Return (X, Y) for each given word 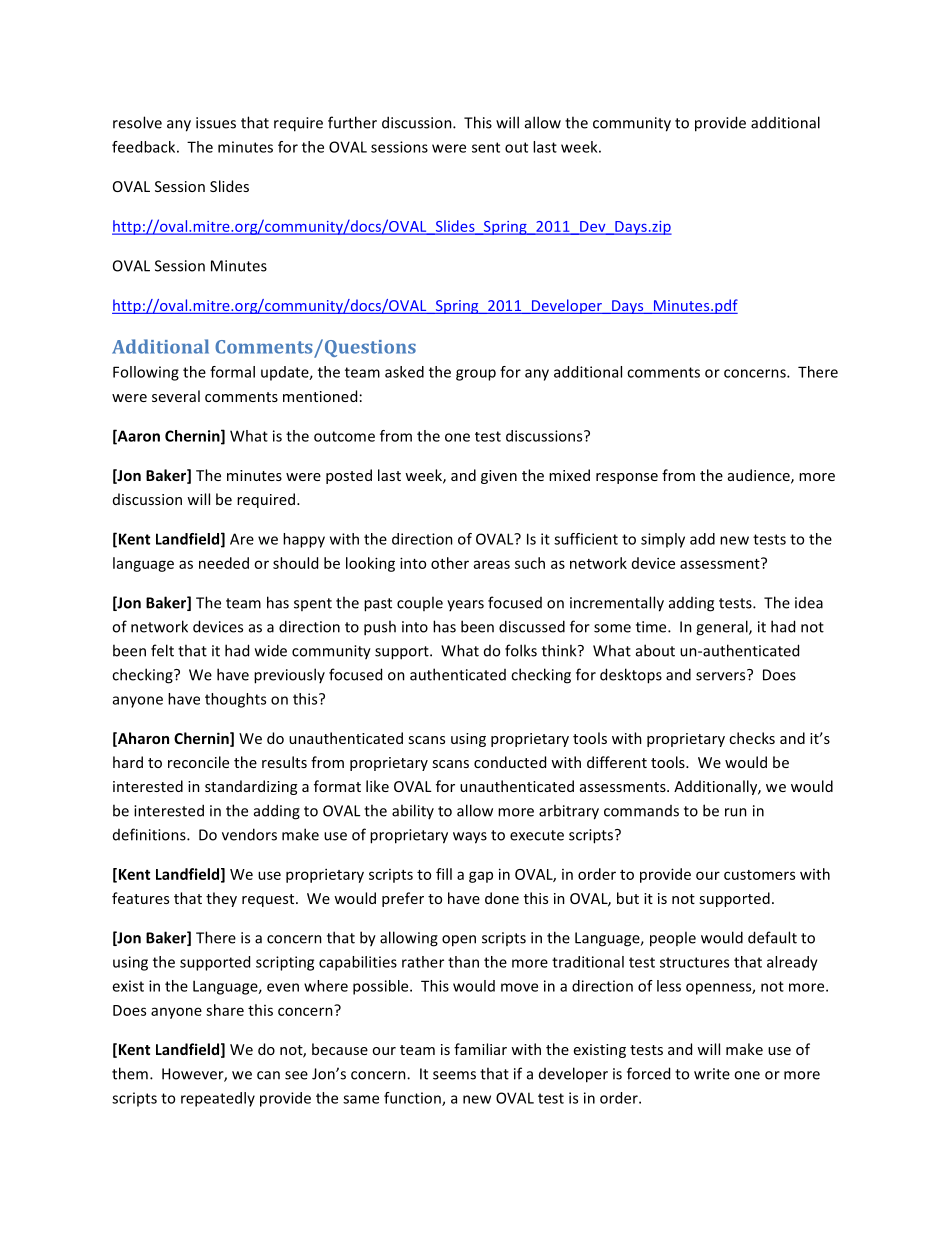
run (736, 812)
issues (216, 123)
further (352, 122)
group (476, 375)
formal (232, 372)
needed (224, 563)
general (723, 628)
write (712, 1074)
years (465, 605)
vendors (249, 834)
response (627, 478)
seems (454, 1075)
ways (470, 838)
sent (486, 147)
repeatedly (218, 1099)
